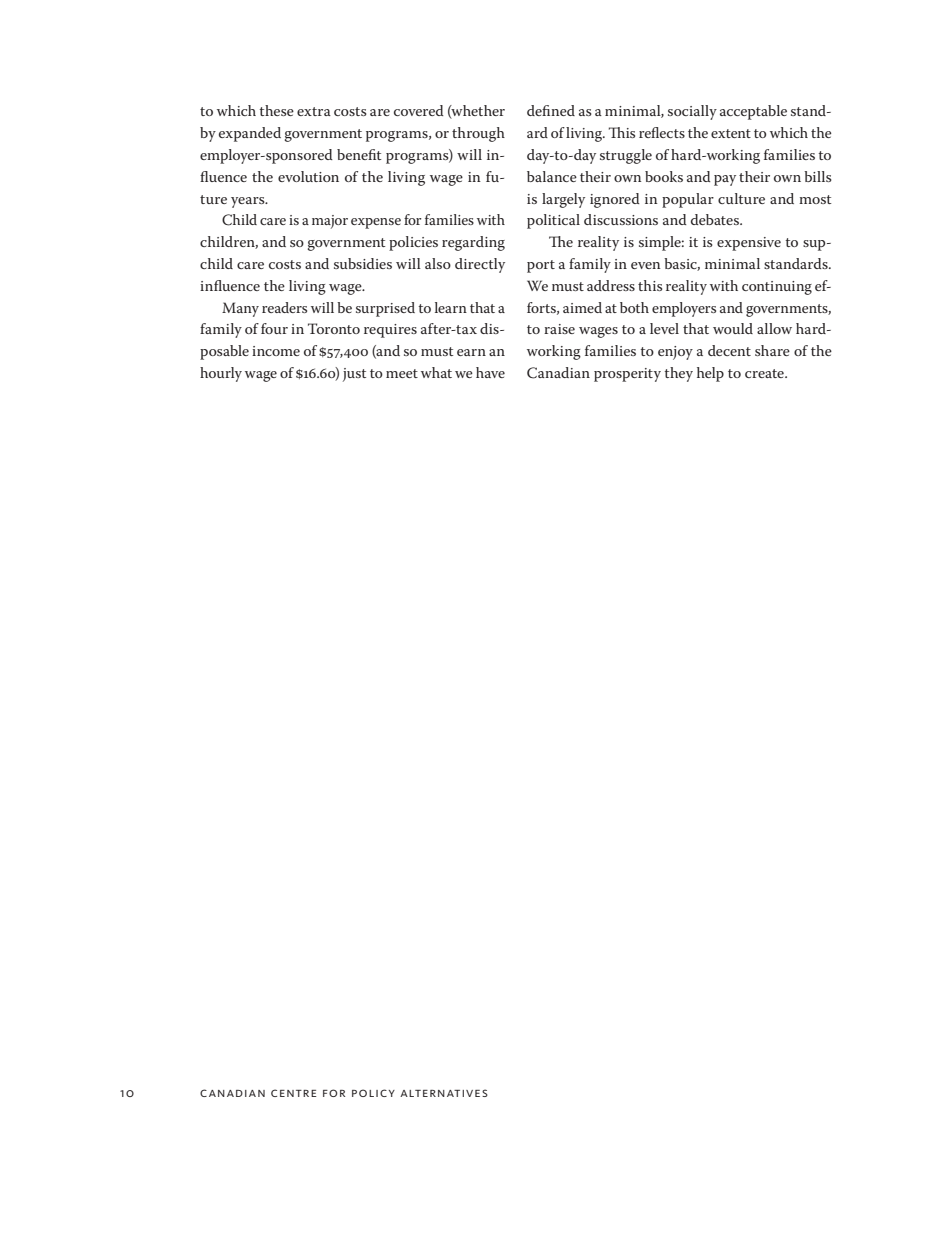  I want to click on centre, so click(294, 1093).
